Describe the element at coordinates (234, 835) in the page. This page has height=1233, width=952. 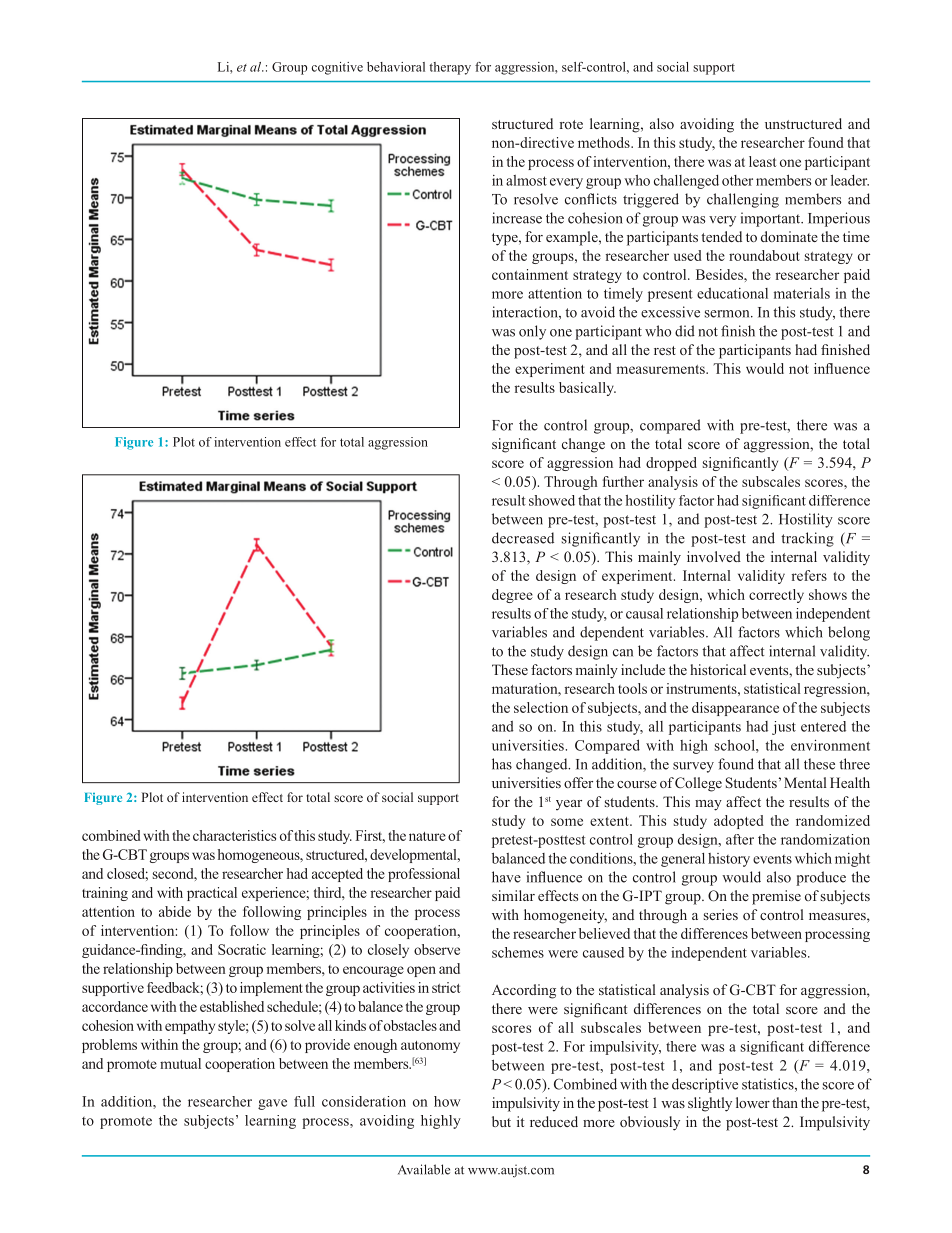
I see `characteristics` at that location.
